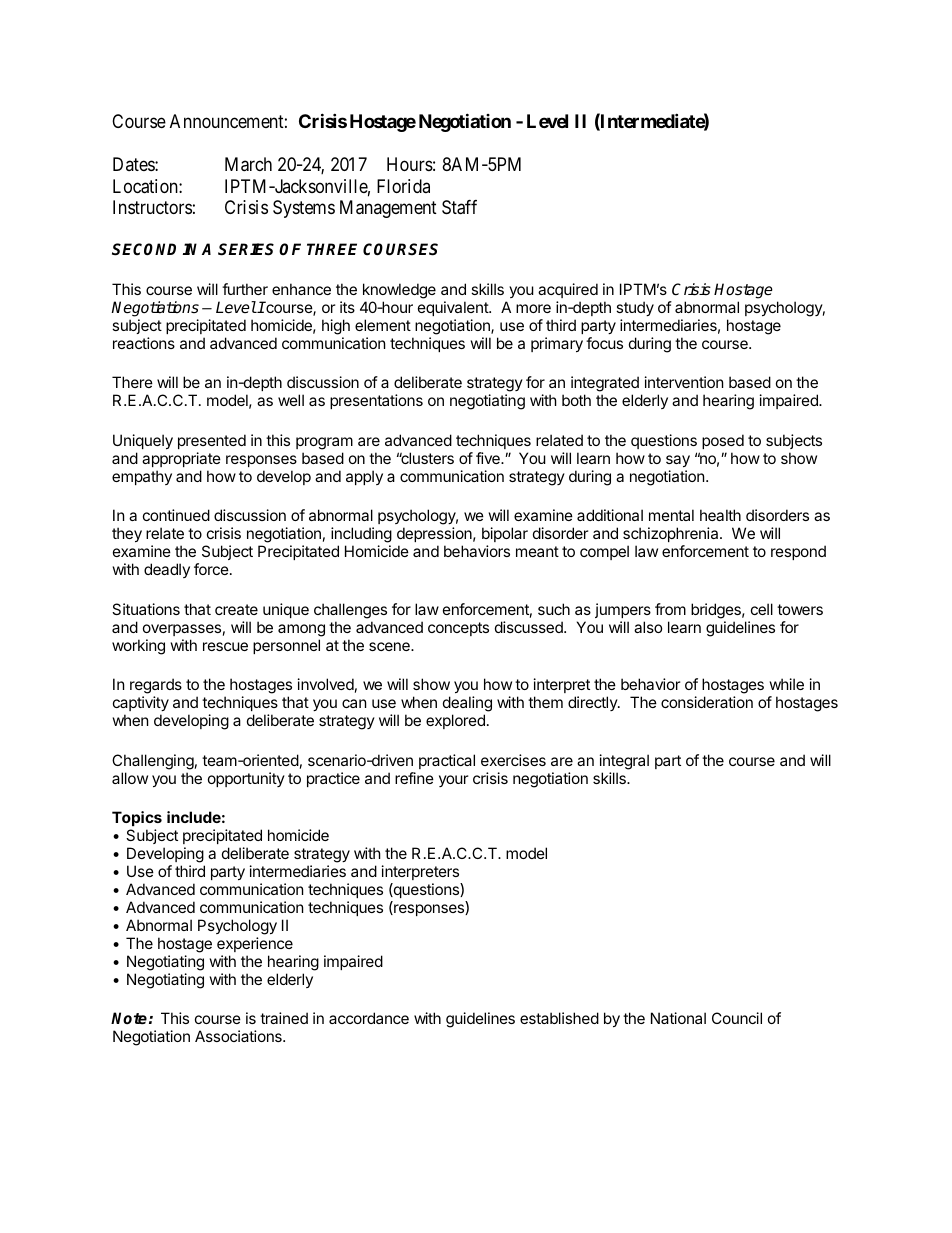 The image size is (952, 1233). What do you see at coordinates (248, 164) in the image?
I see `March` at bounding box center [248, 164].
